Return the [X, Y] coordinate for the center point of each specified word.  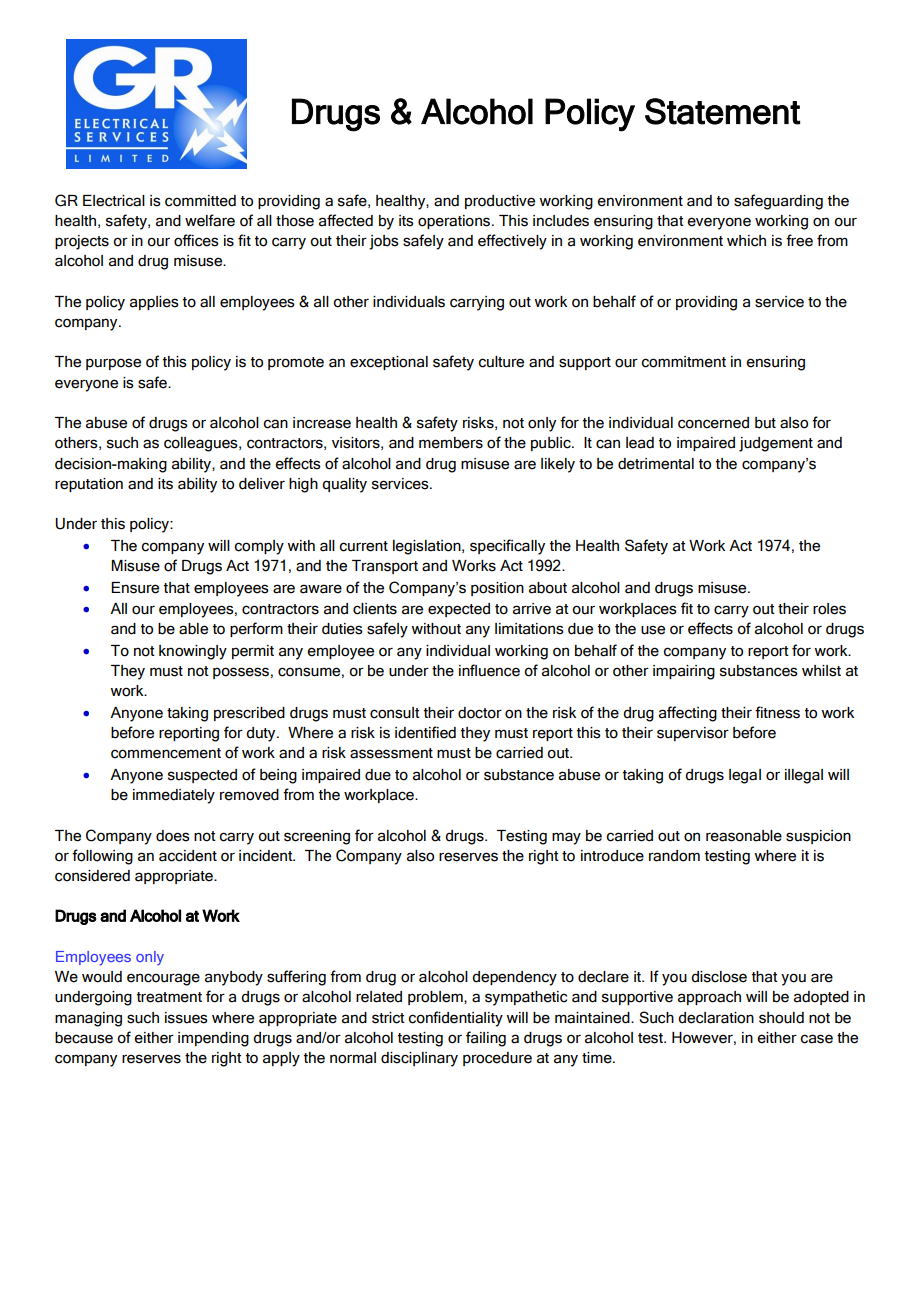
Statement [722, 111]
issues [186, 1018]
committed [200, 201]
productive [500, 202]
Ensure [135, 588]
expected [459, 610]
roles [829, 609]
